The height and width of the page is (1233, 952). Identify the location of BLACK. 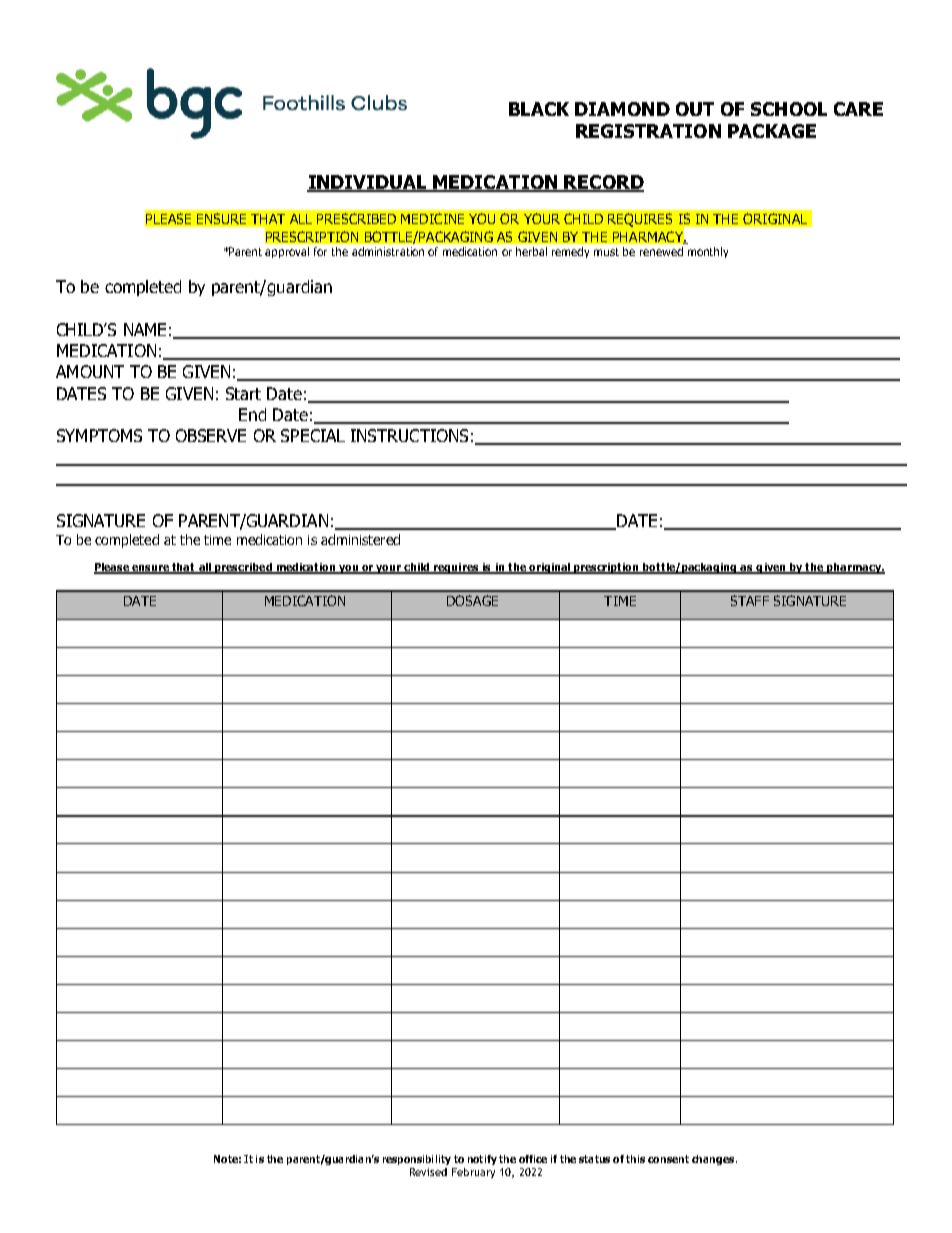
(539, 109).
